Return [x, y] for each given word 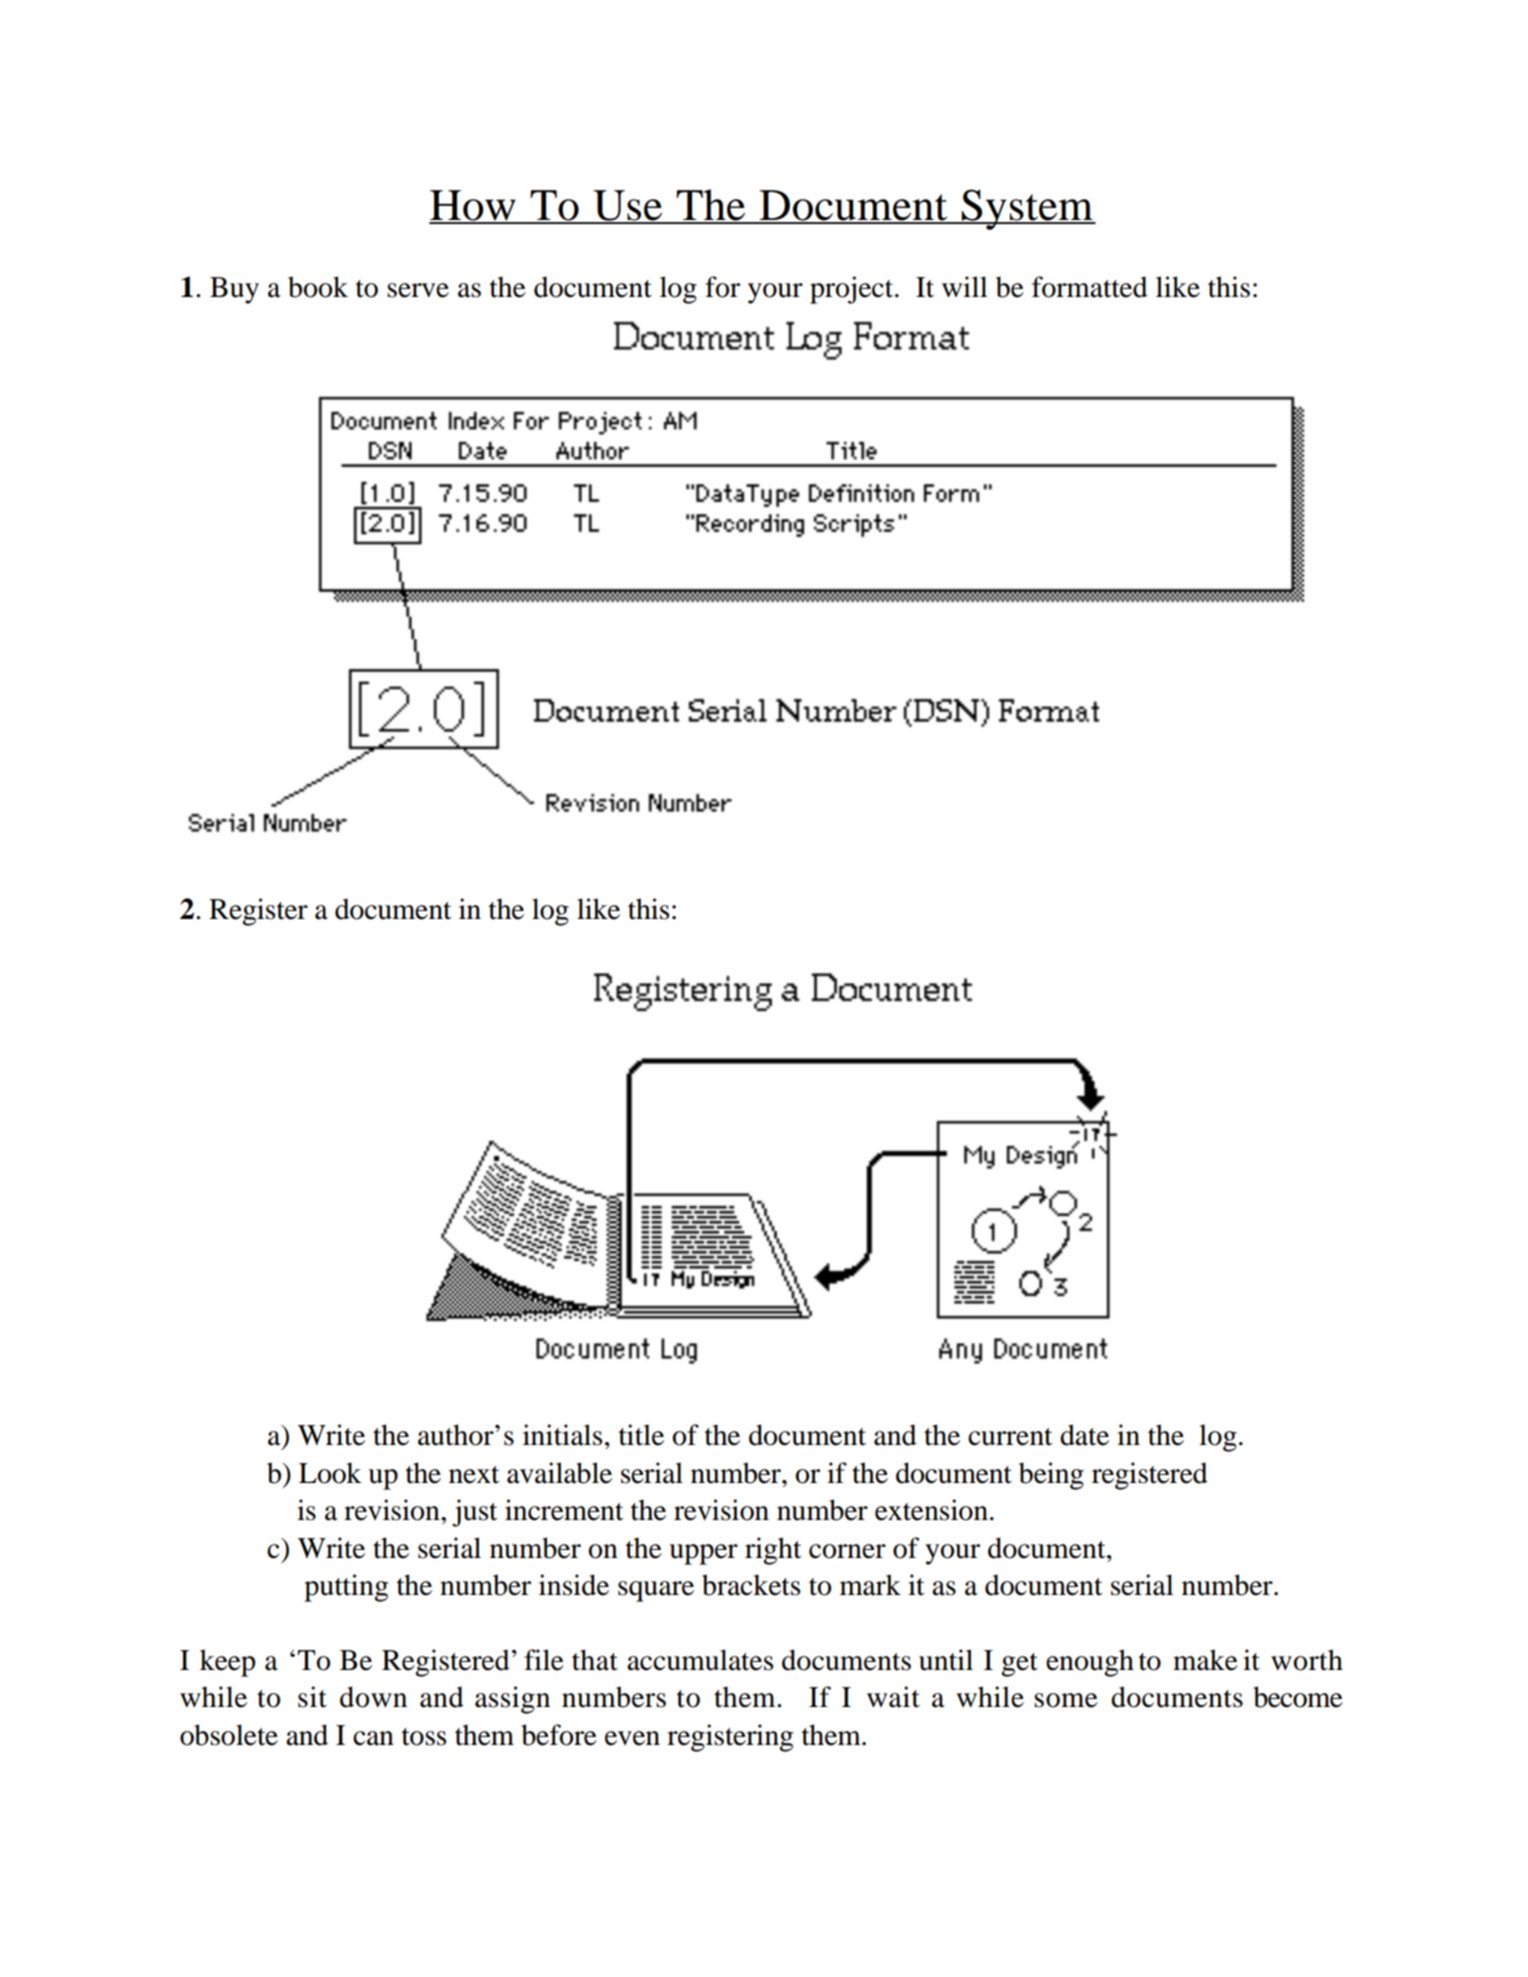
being [1051, 1476]
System [1027, 209]
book [318, 287]
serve [418, 290]
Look [330, 1473]
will [965, 286]
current [1010, 1437]
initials [562, 1435]
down [373, 1697]
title [641, 1435]
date [1084, 1435]
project [853, 290]
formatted [1090, 287]
